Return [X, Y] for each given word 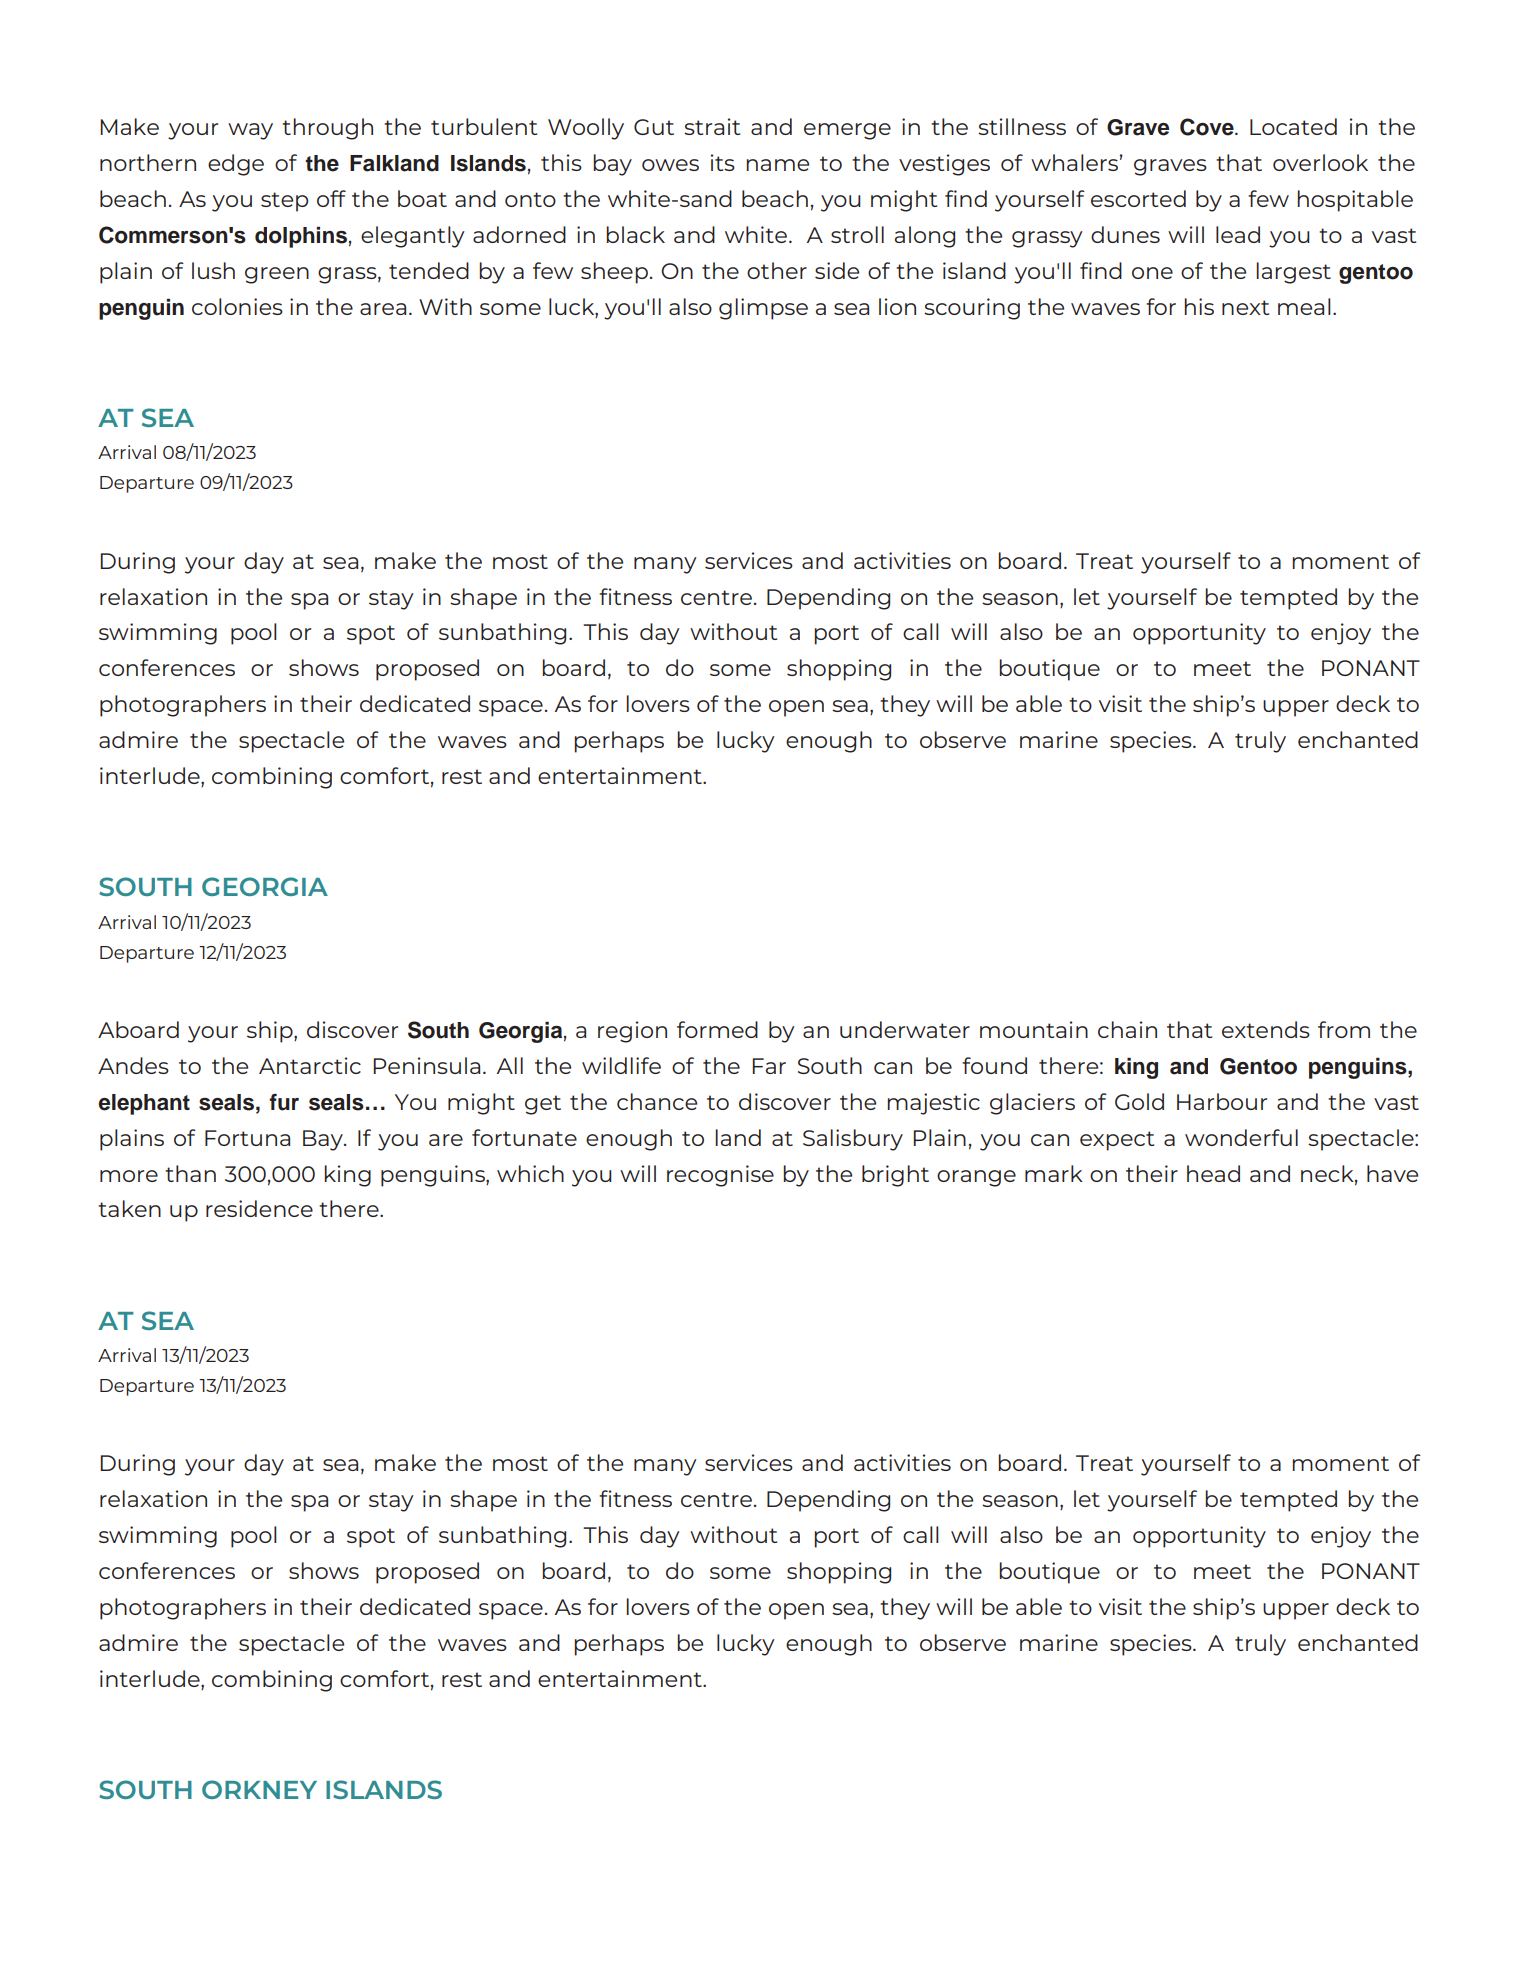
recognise [720, 1176]
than [190, 1173]
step [284, 202]
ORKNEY [259, 1789]
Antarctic [310, 1065]
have [1392, 1173]
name [777, 165]
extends [1266, 1029]
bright [895, 1176]
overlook [1320, 162]
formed [717, 1029]
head [1213, 1173]
